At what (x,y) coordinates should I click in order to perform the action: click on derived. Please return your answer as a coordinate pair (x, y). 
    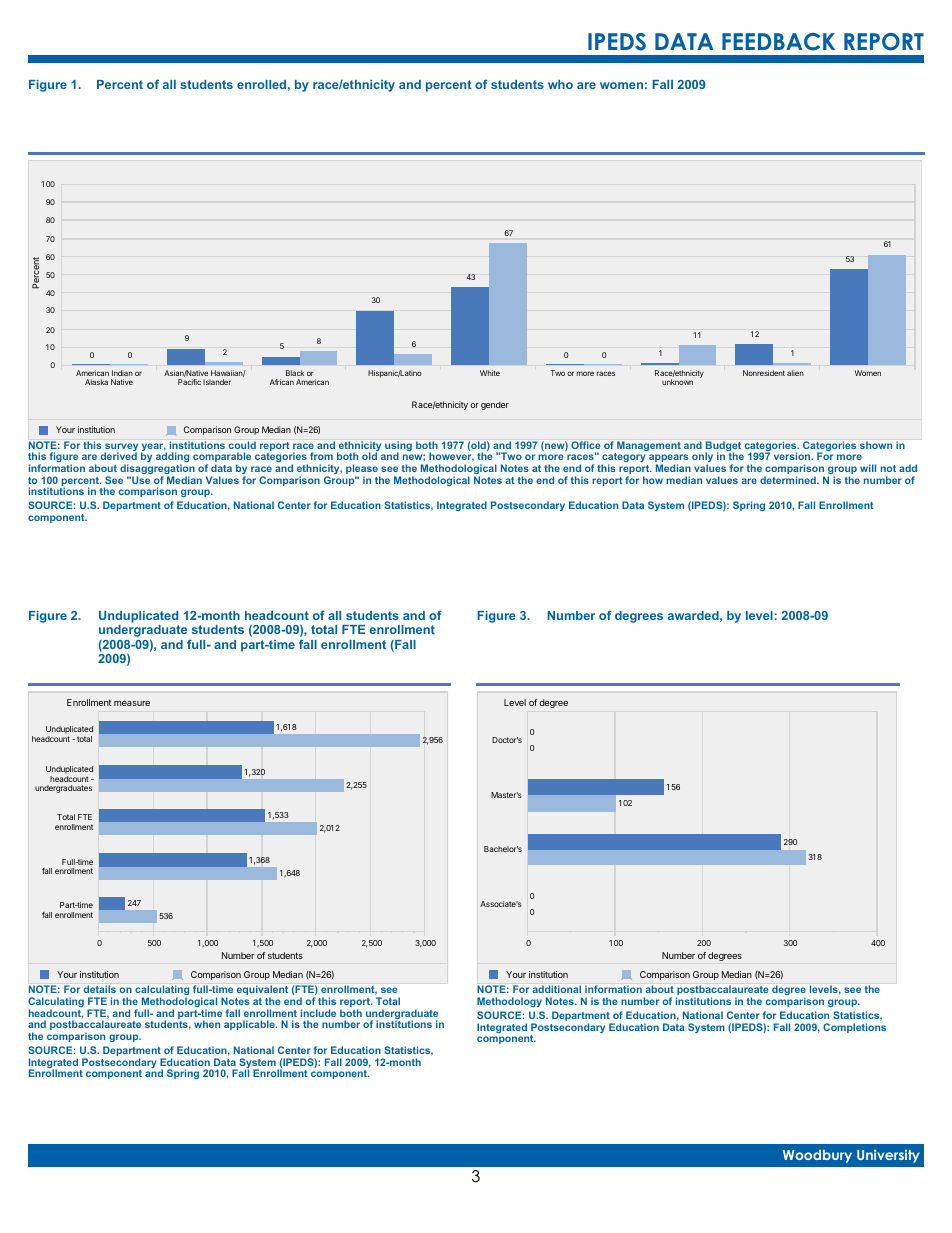
    Looking at the image, I should click on (119, 456).
